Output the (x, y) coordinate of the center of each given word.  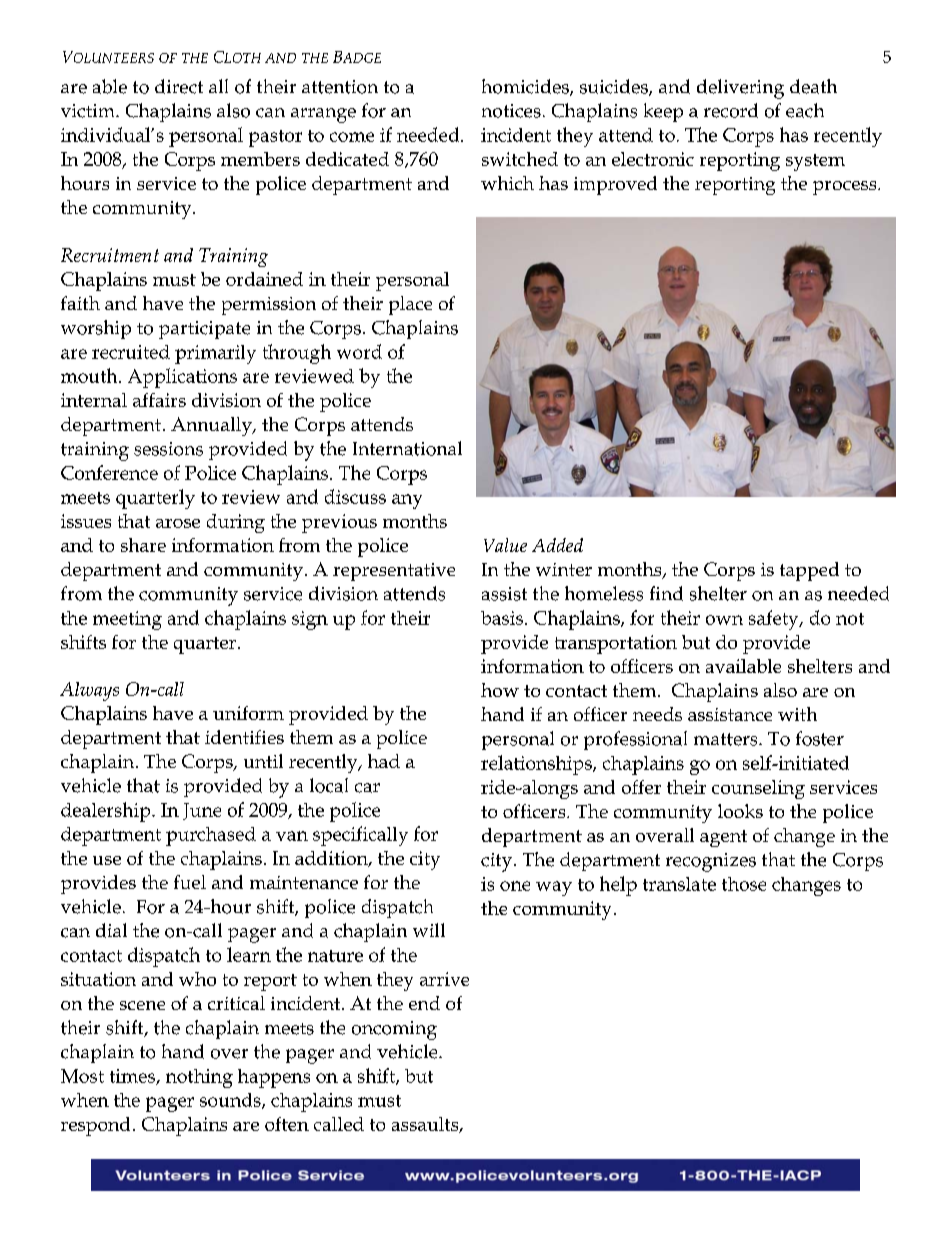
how (500, 690)
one (515, 886)
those (744, 884)
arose (178, 523)
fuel (190, 882)
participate (204, 330)
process (846, 188)
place (410, 305)
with (797, 714)
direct (179, 86)
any (407, 501)
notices (511, 111)
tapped (809, 571)
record (731, 110)
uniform (248, 713)
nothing (199, 1078)
